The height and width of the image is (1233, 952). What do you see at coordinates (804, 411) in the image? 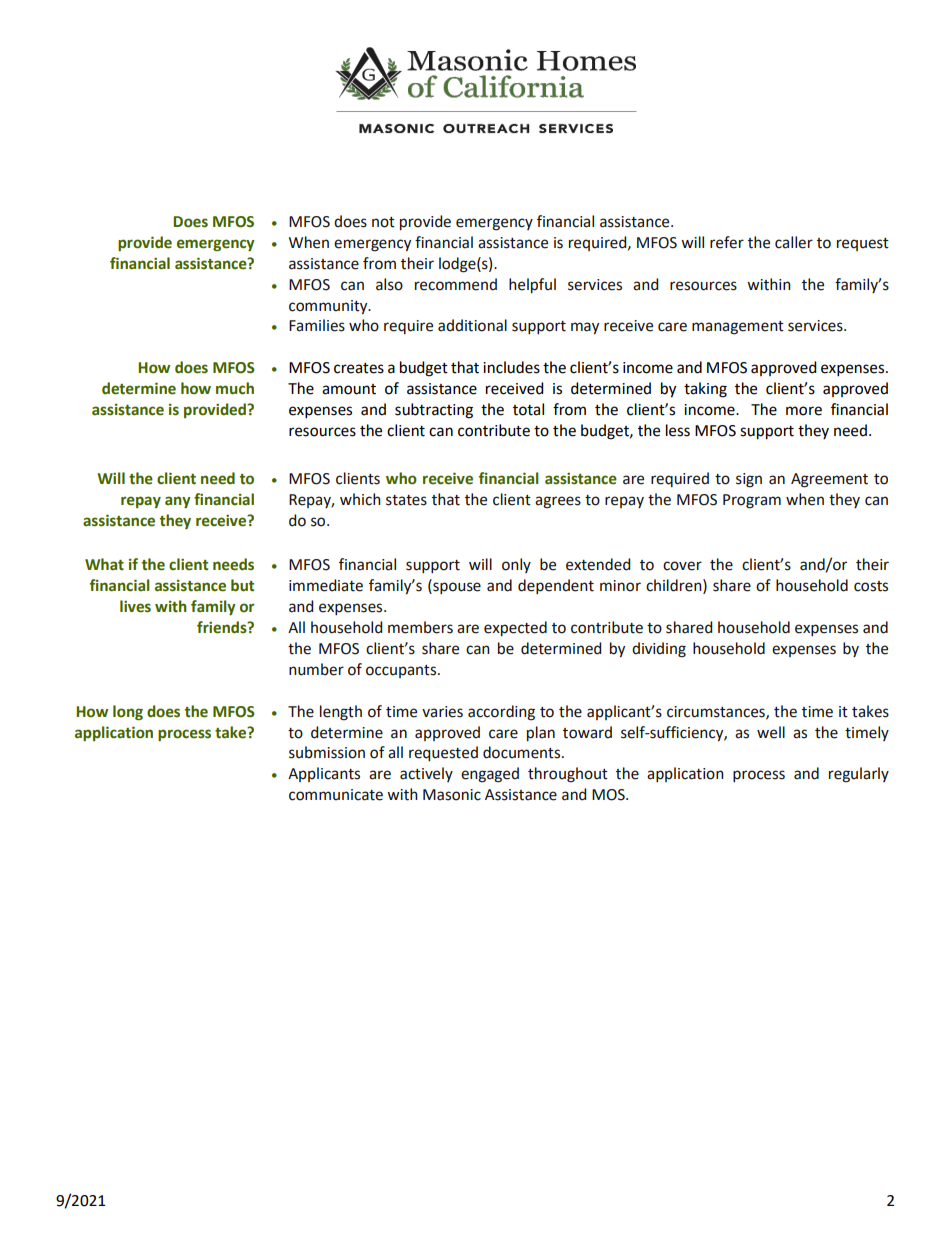
I see `more` at bounding box center [804, 411].
